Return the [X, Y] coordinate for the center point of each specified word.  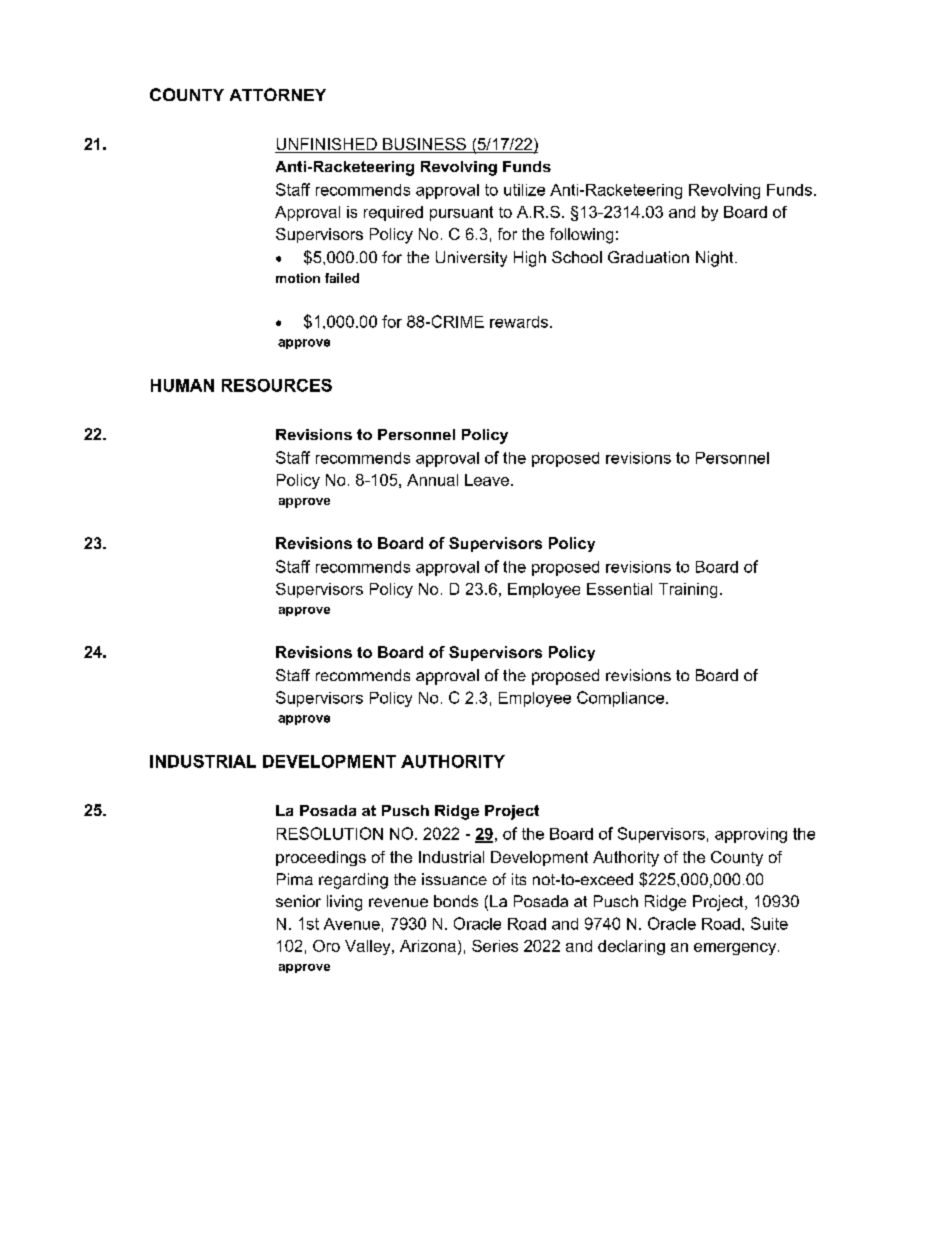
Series [495, 946]
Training [688, 590]
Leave [487, 480]
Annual [432, 480]
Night [716, 259]
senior [298, 901]
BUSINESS [424, 145]
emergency [736, 949]
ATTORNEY [278, 94]
